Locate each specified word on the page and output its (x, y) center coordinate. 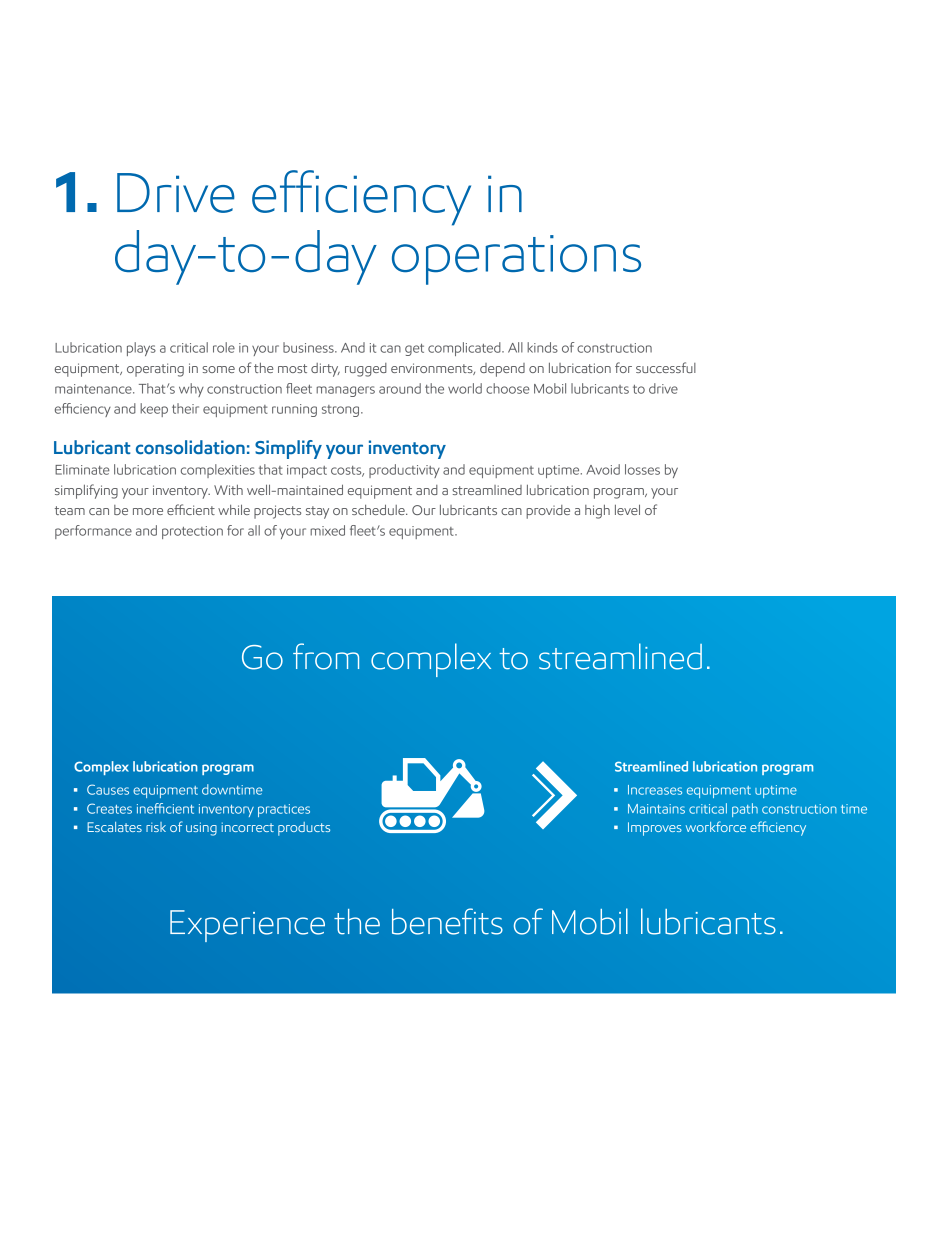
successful (666, 367)
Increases (655, 790)
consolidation (190, 447)
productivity (404, 471)
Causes (108, 789)
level (627, 509)
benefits (447, 921)
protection (192, 532)
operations (516, 260)
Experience (247, 926)
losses (642, 469)
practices (284, 810)
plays (141, 349)
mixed (327, 530)
